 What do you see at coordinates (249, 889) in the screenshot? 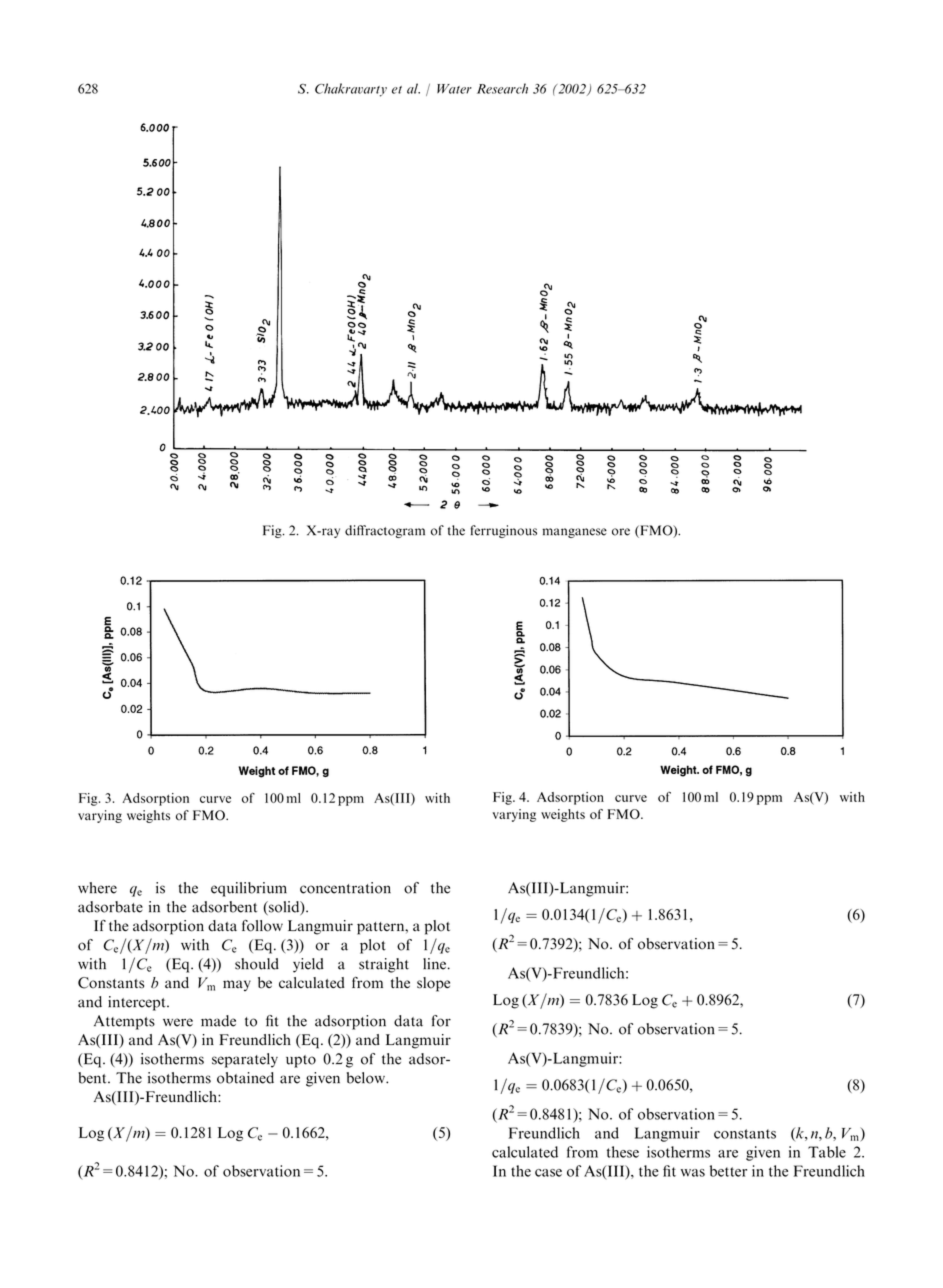
I see `equilibrium` at bounding box center [249, 889].
